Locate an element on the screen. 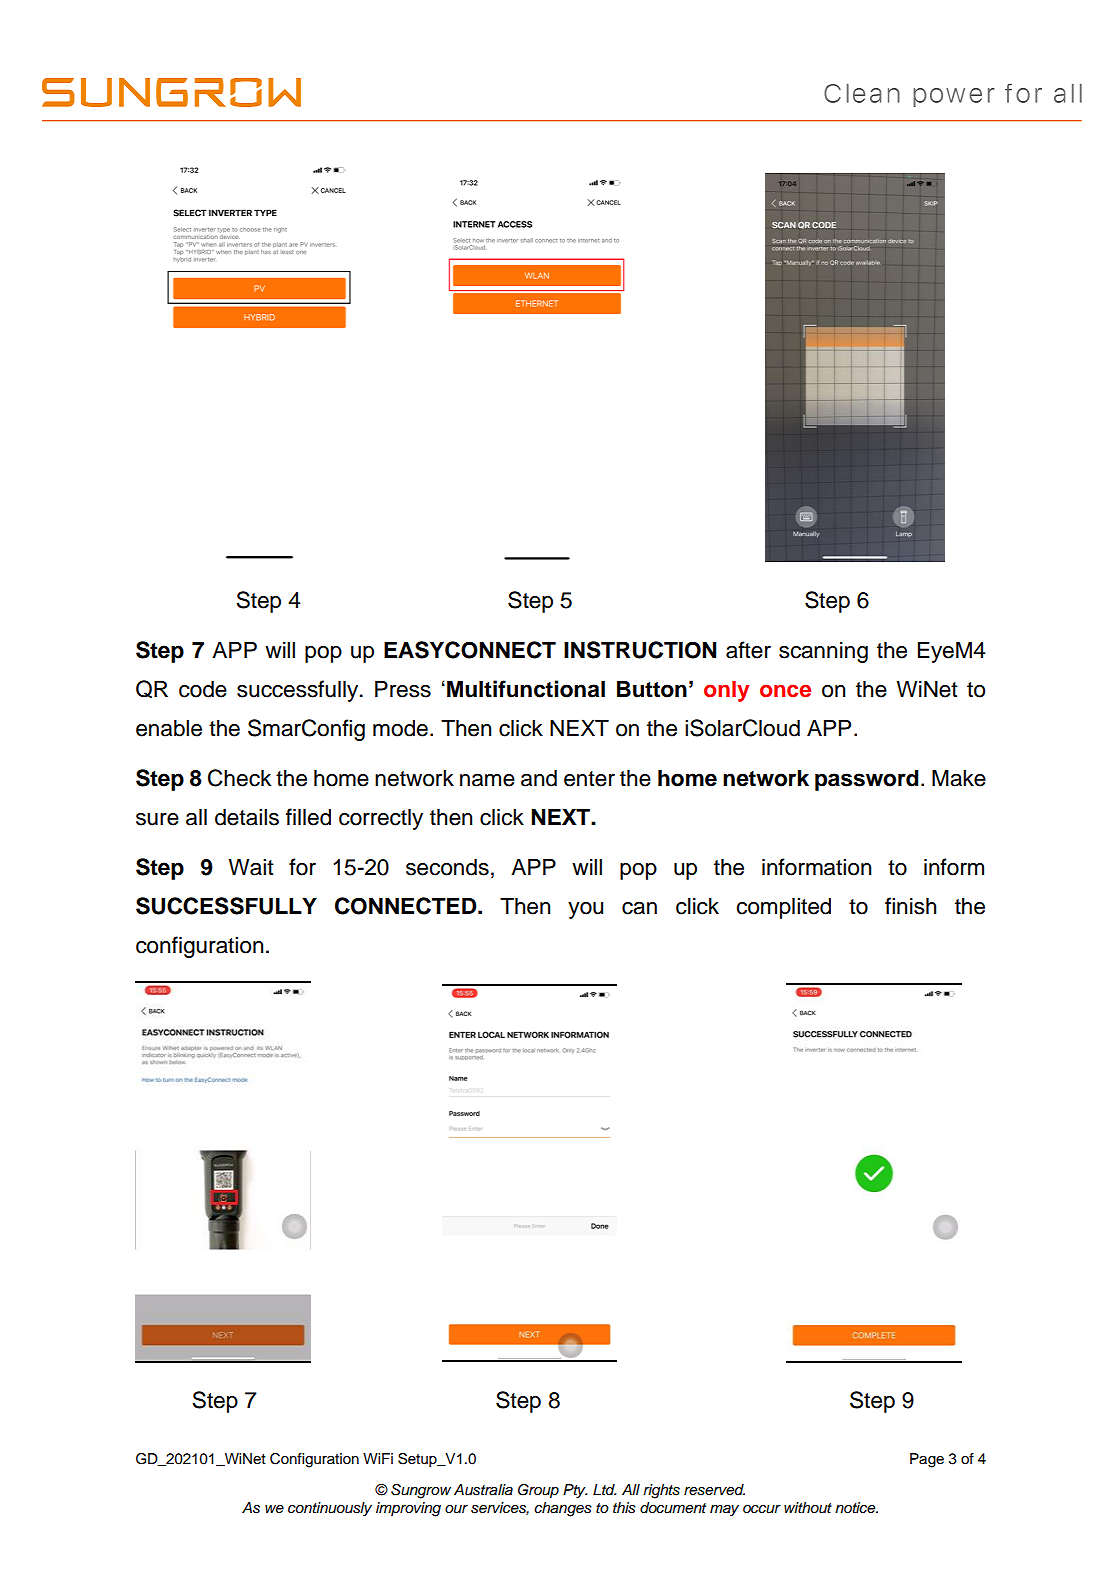 This screenshot has height=1582, width=1119. notice is located at coordinates (856, 1507).
